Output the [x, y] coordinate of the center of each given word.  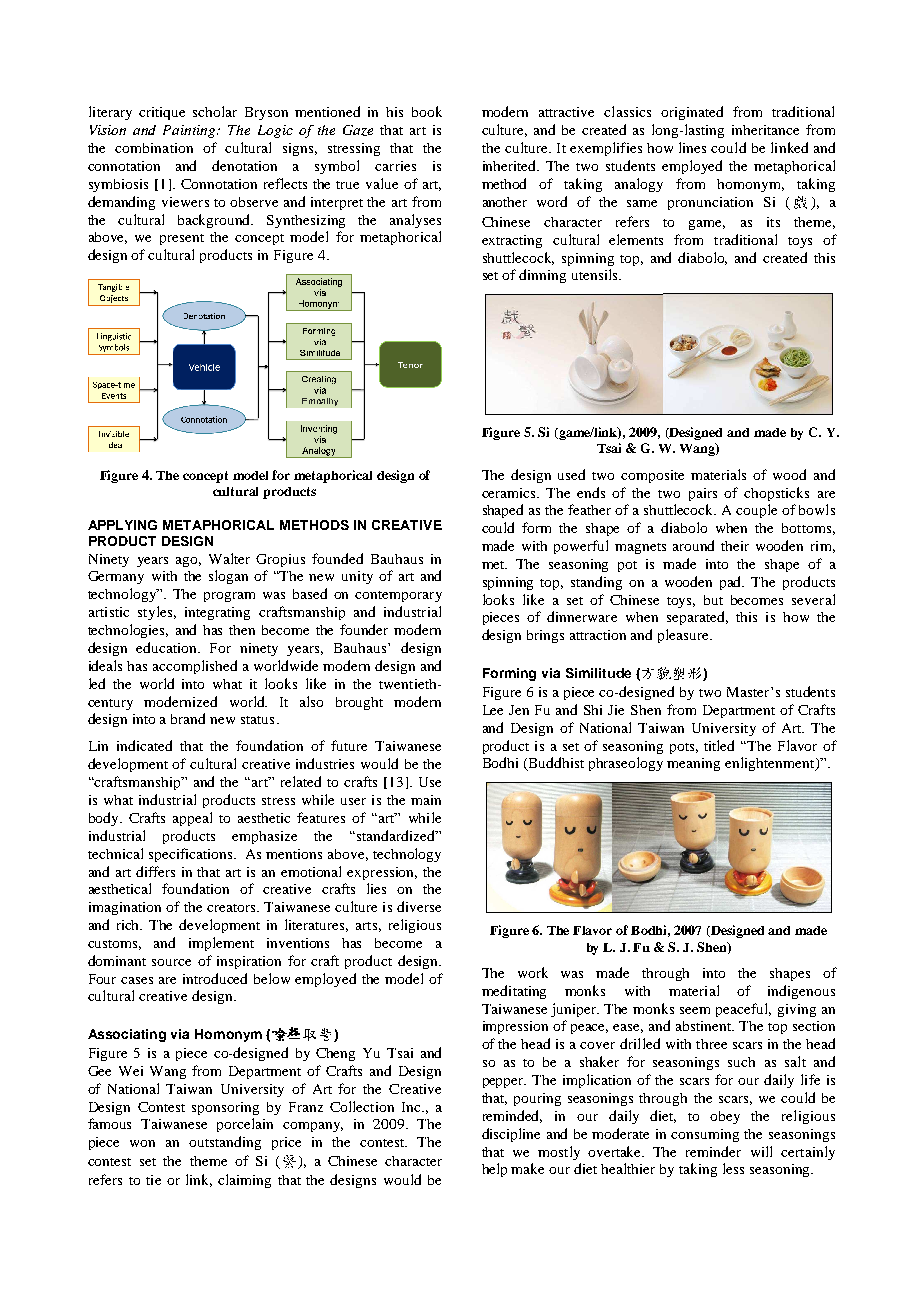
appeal [192, 819]
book [427, 111]
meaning [693, 764]
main [426, 800]
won [142, 1143]
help [494, 1170]
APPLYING [122, 525]
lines [692, 147]
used [571, 474]
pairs [703, 494]
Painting [191, 131]
